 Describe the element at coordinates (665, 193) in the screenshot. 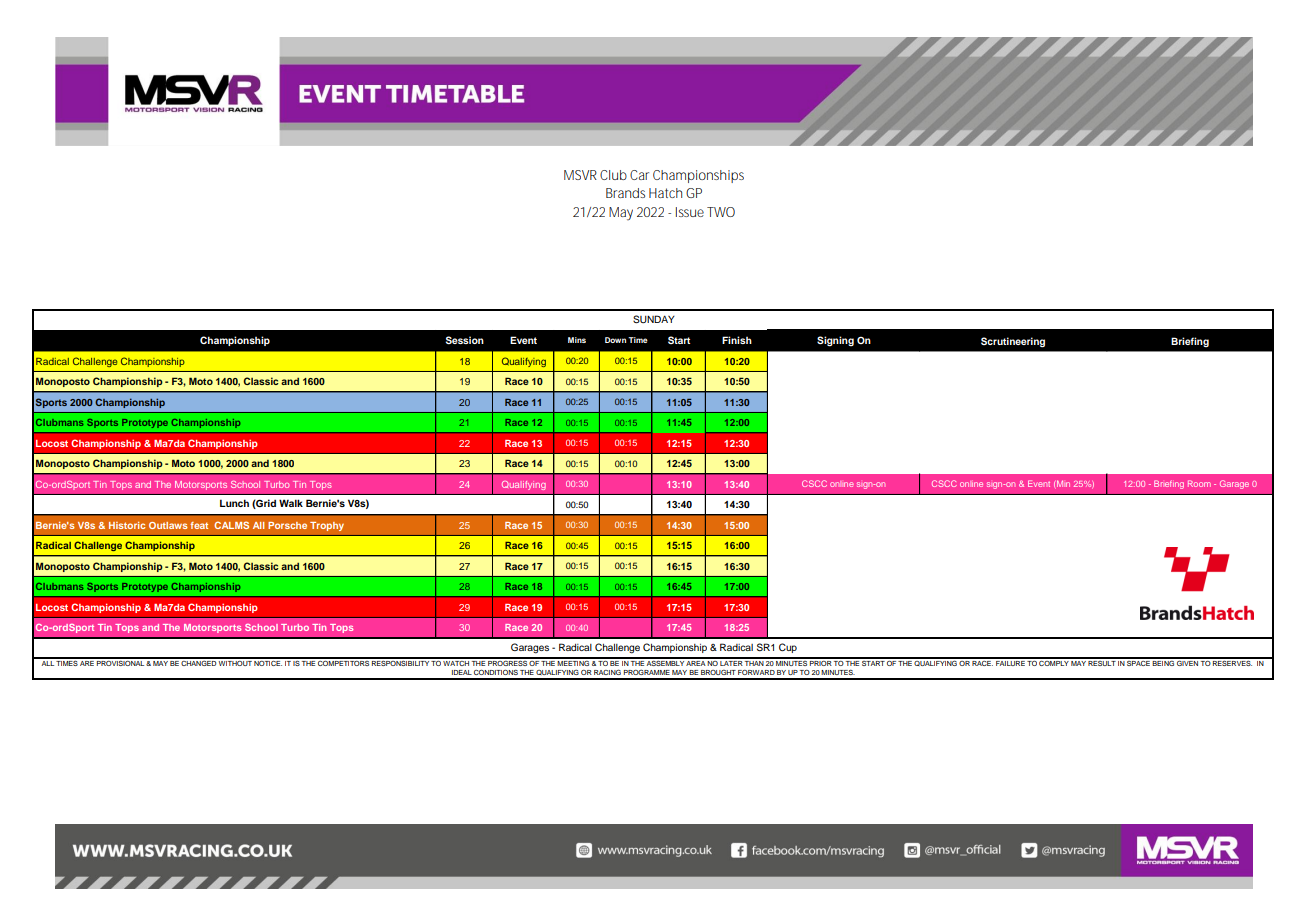

I see `Hatch` at that location.
